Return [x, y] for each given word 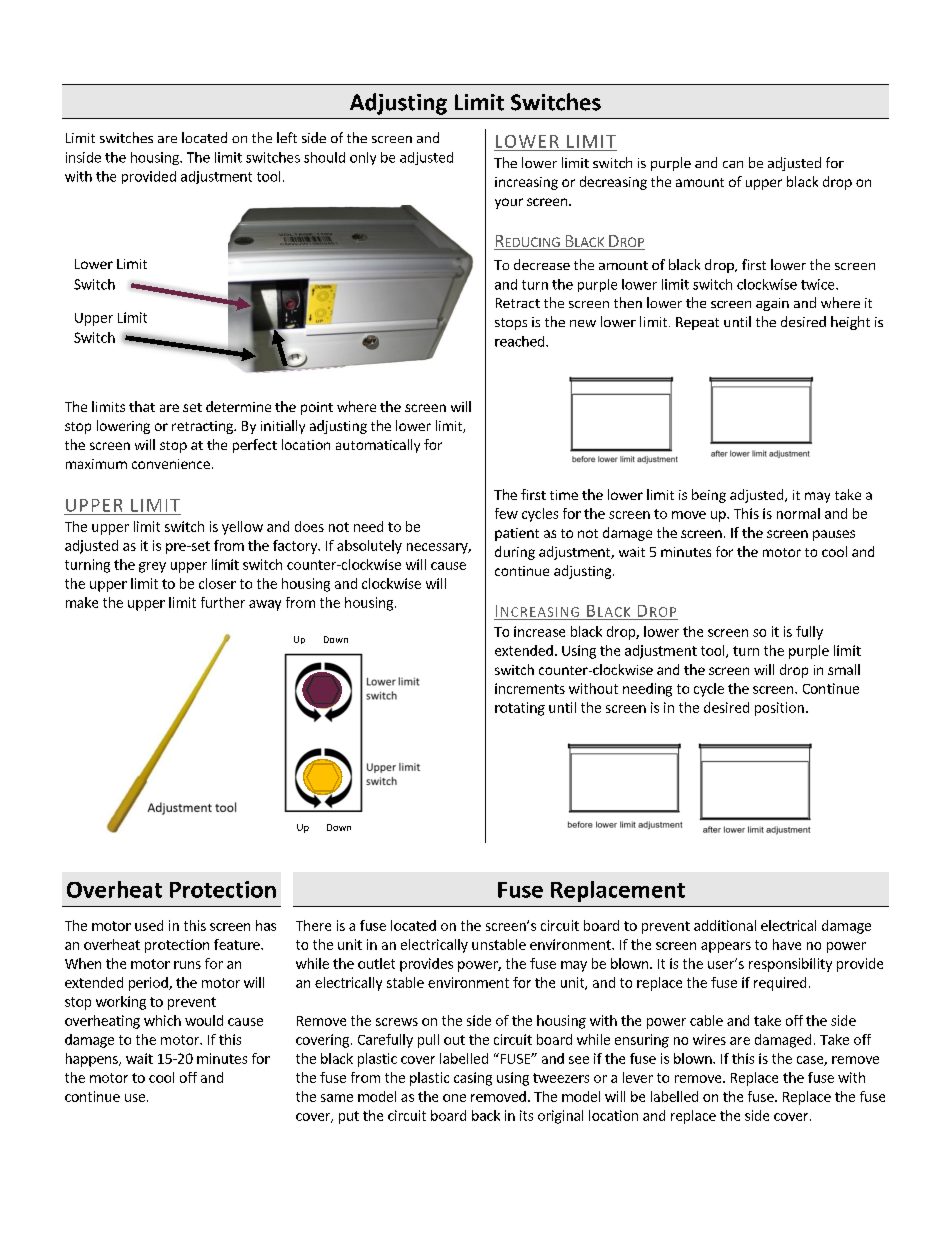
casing [473, 1079]
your [509, 203]
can [733, 164]
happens [93, 1060]
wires [709, 1039]
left [287, 137]
